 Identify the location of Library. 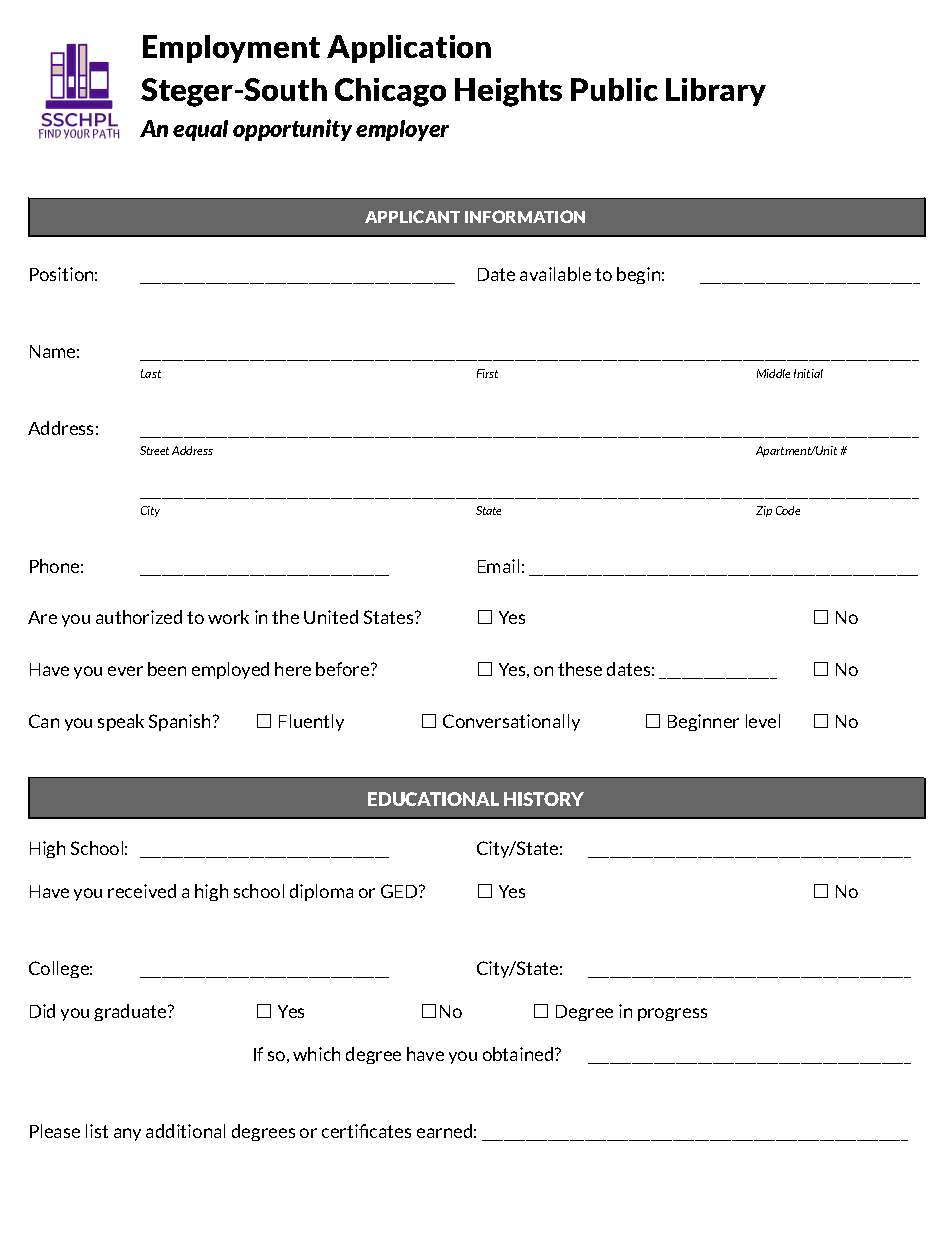
(716, 92).
